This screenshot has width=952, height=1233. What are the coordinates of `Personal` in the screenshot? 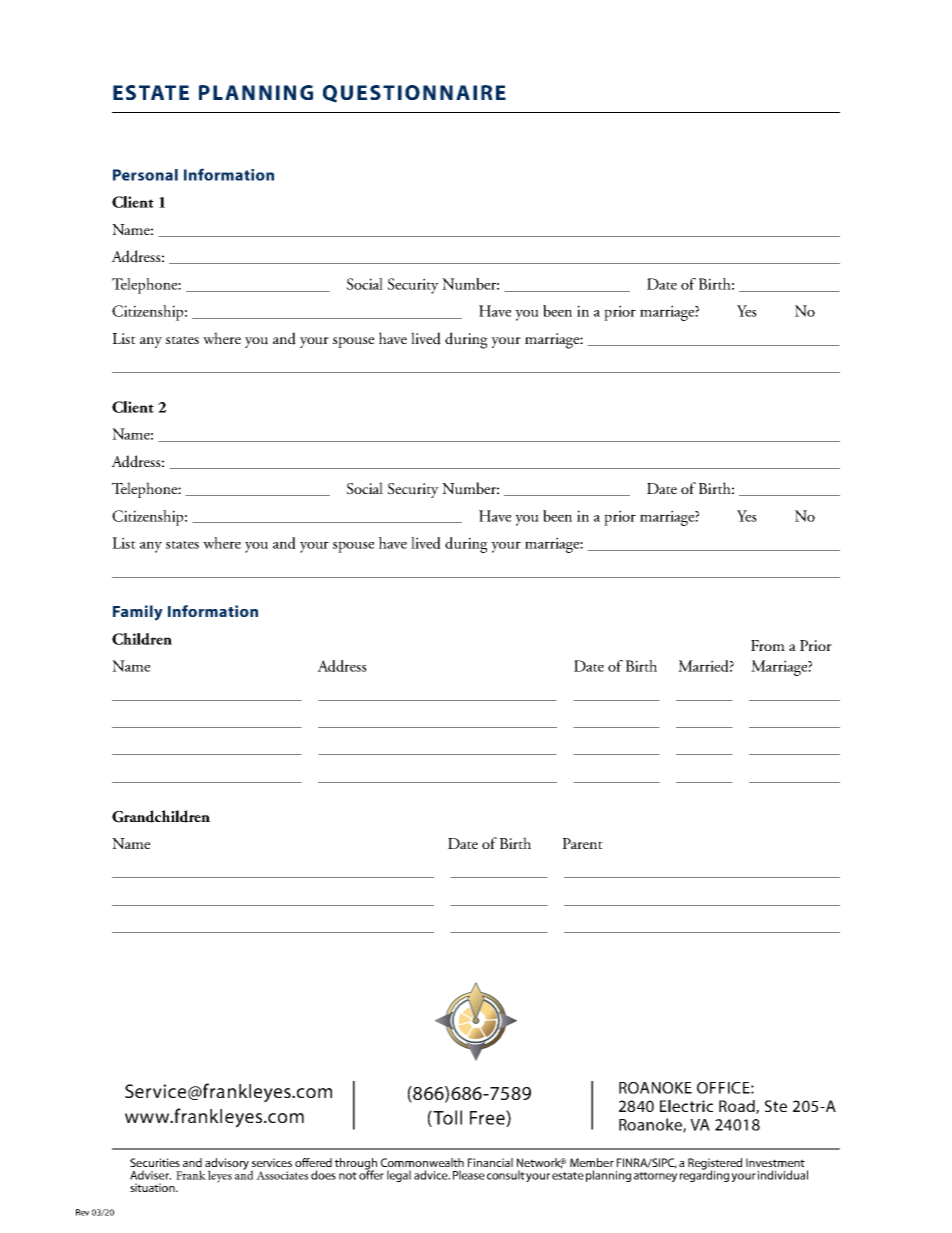 It's located at (145, 175).
